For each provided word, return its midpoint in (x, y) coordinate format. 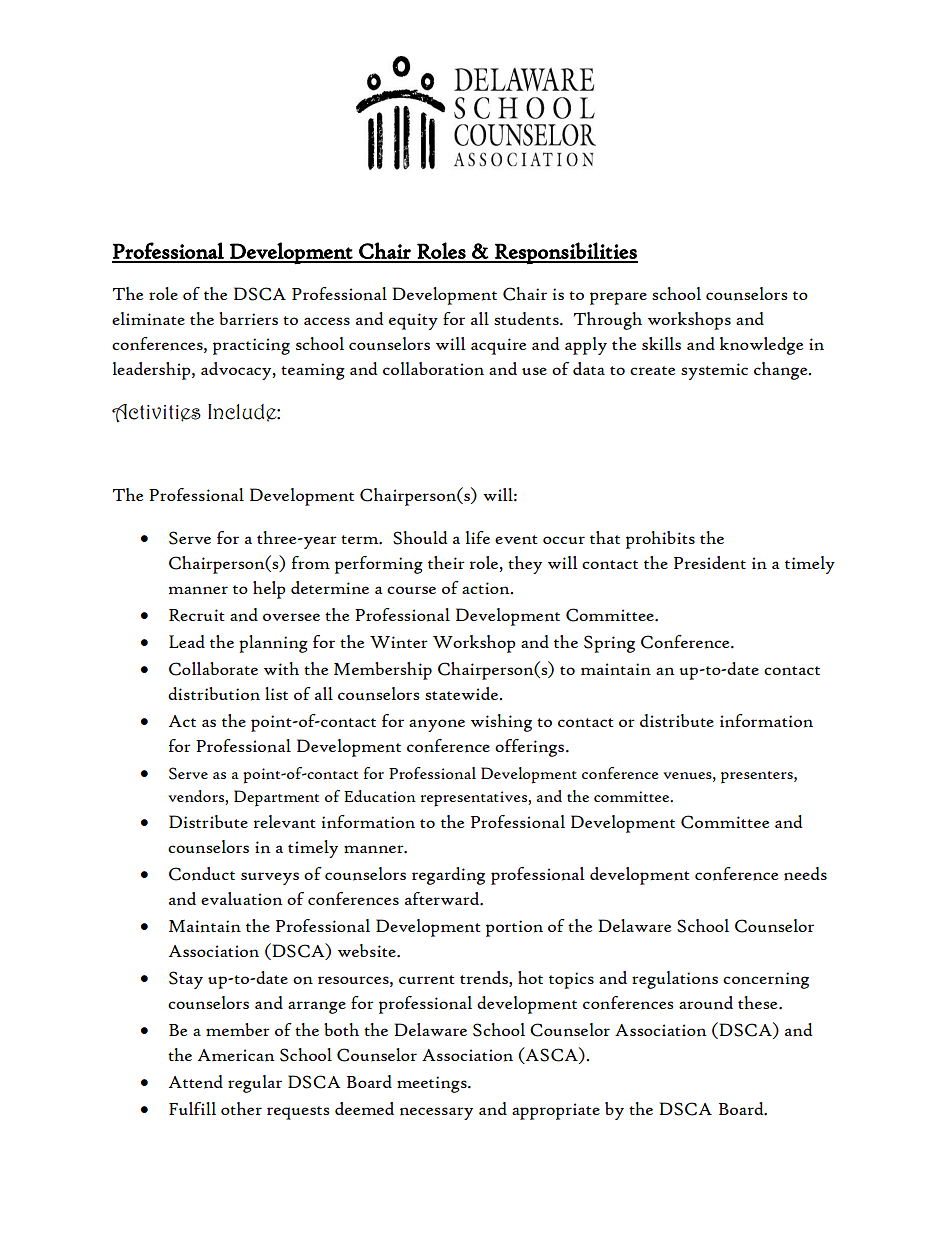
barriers (248, 318)
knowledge (761, 346)
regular (255, 1084)
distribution (214, 694)
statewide (462, 693)
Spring (609, 644)
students (527, 319)
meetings (433, 1084)
